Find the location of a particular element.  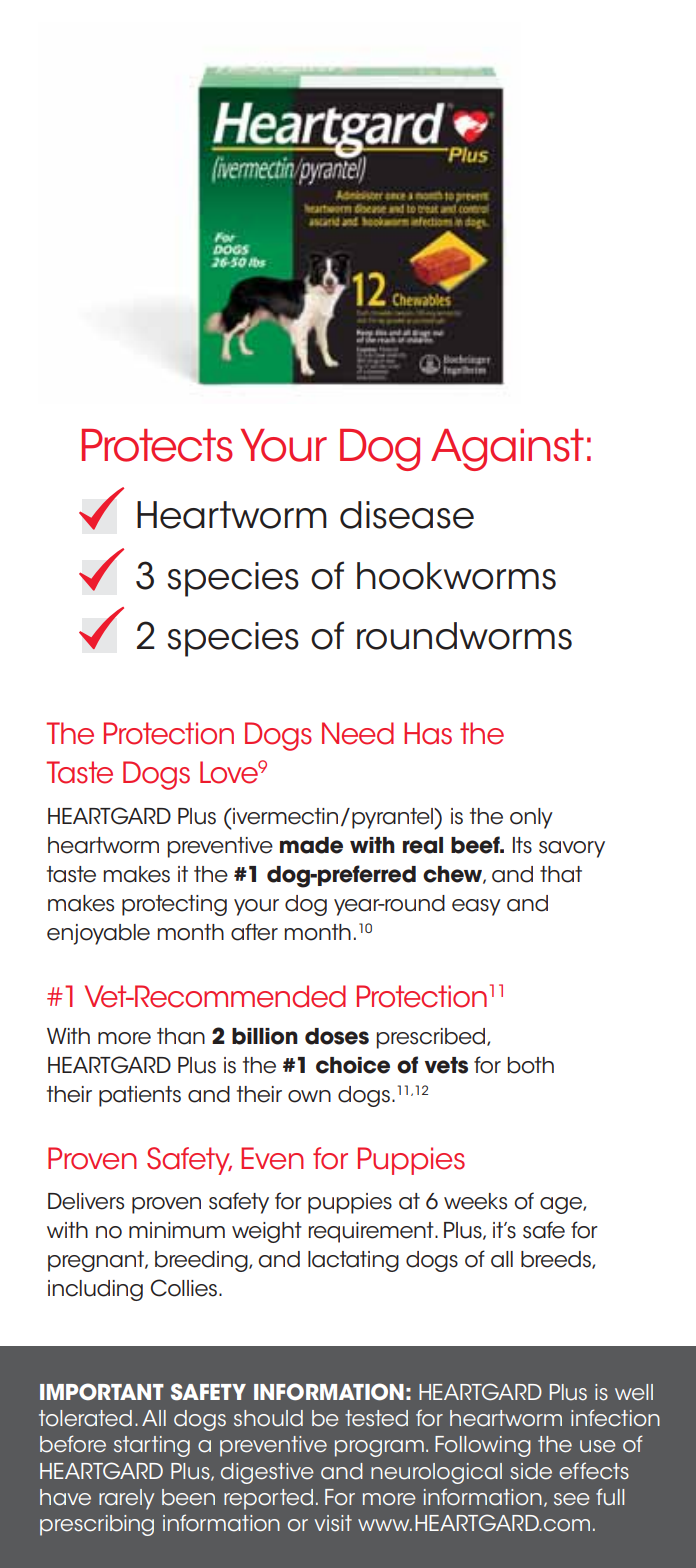

rarely is located at coordinates (126, 1499).
